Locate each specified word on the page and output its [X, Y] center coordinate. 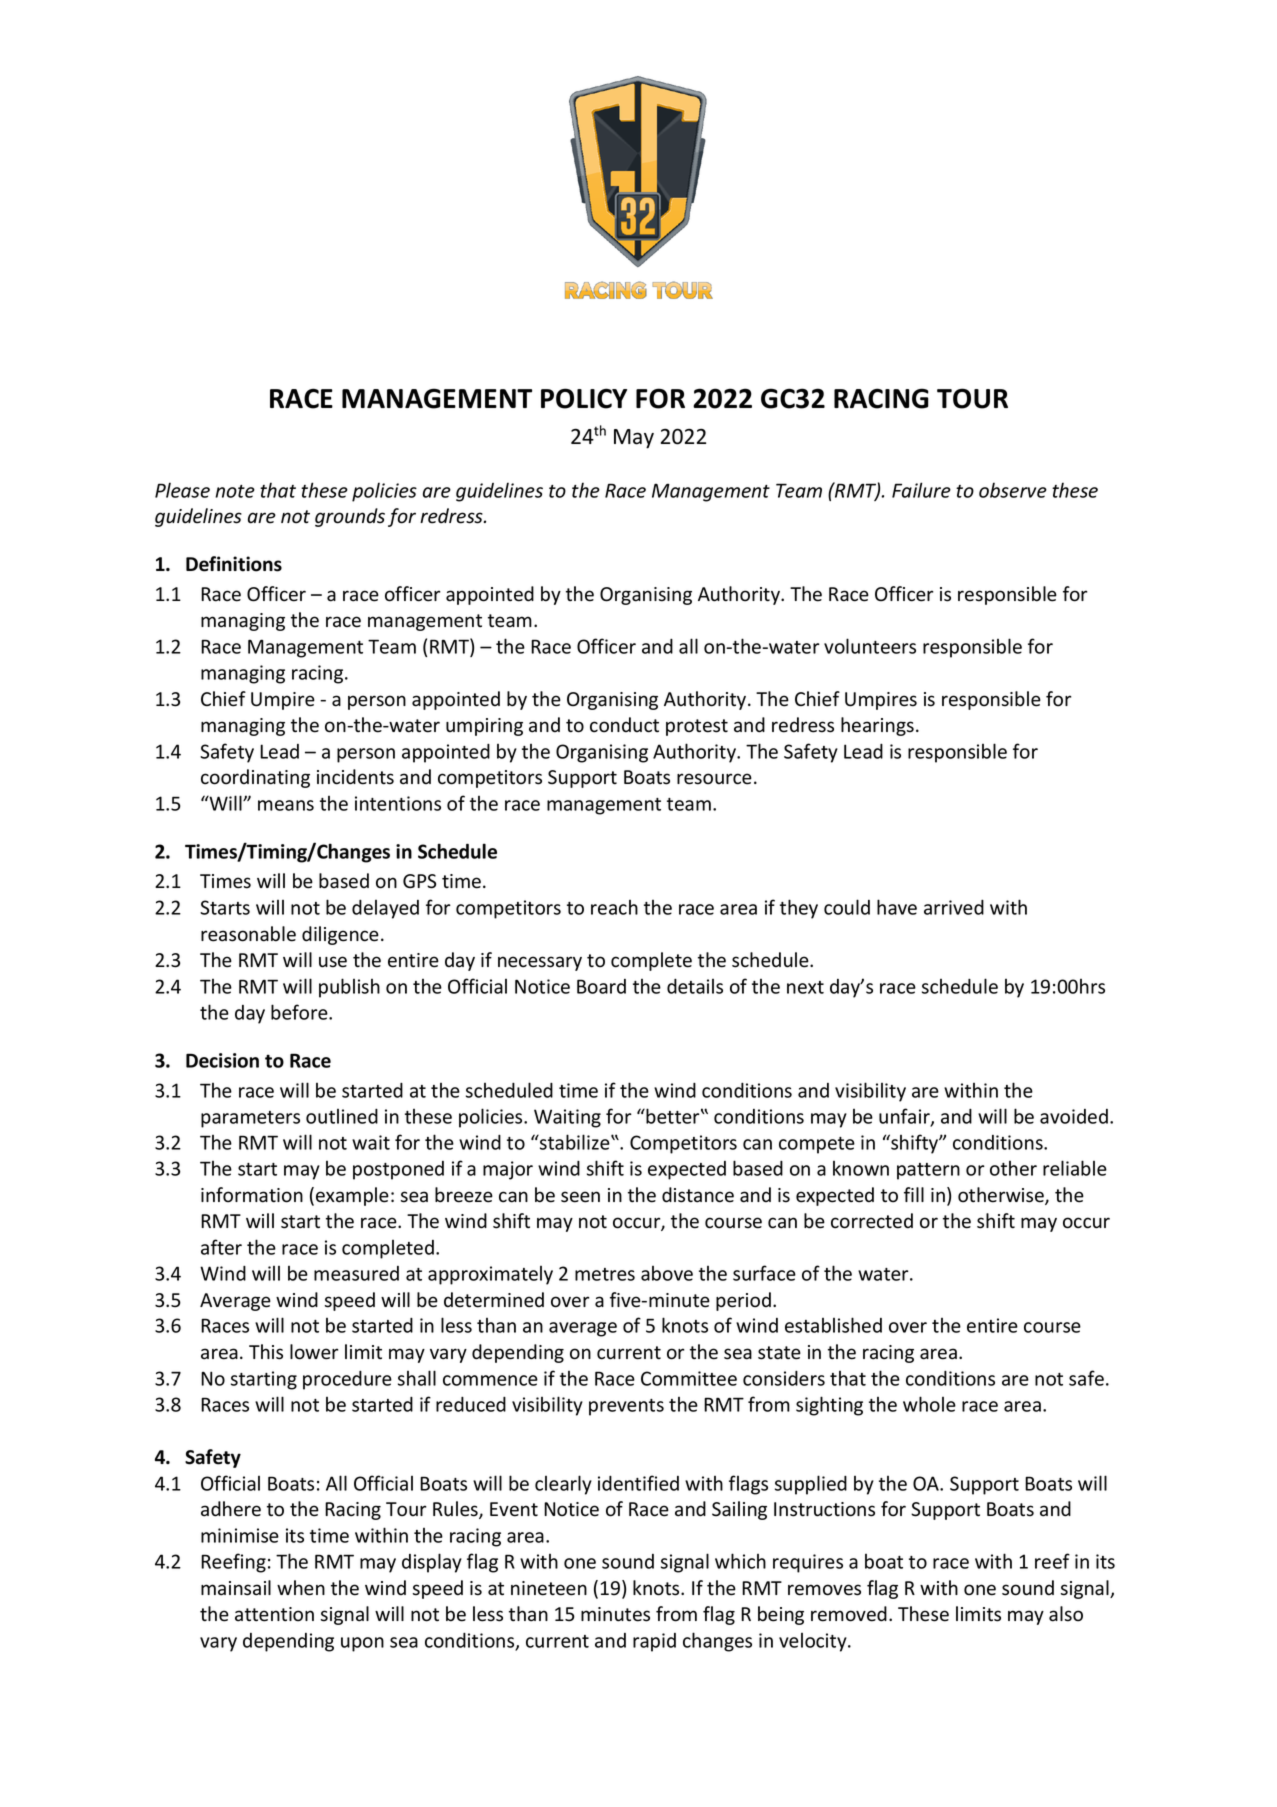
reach [614, 907]
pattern [928, 1171]
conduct [624, 725]
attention [274, 1614]
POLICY [584, 398]
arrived [954, 907]
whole [929, 1404]
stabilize [575, 1142]
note [235, 491]
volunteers [870, 646]
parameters [250, 1119]
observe [1013, 490]
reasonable [248, 934]
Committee [689, 1378]
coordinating [255, 778]
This [266, 1352]
